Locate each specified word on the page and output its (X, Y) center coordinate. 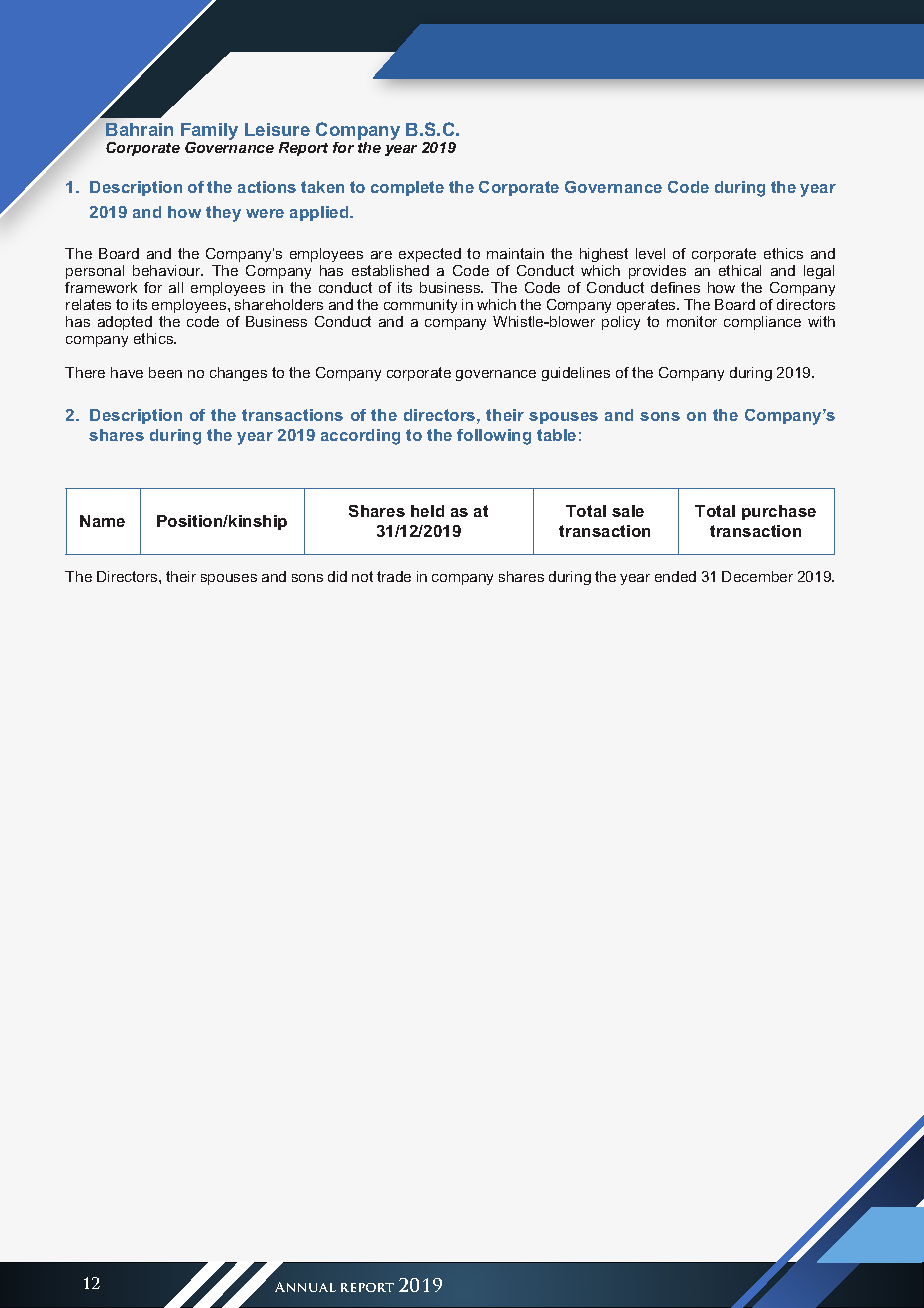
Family (209, 133)
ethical (740, 270)
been (165, 372)
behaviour (168, 270)
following (494, 437)
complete (407, 188)
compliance (762, 323)
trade (394, 576)
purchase (779, 512)
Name (102, 521)
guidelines (576, 374)
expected (430, 255)
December (757, 576)
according (360, 437)
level (650, 253)
